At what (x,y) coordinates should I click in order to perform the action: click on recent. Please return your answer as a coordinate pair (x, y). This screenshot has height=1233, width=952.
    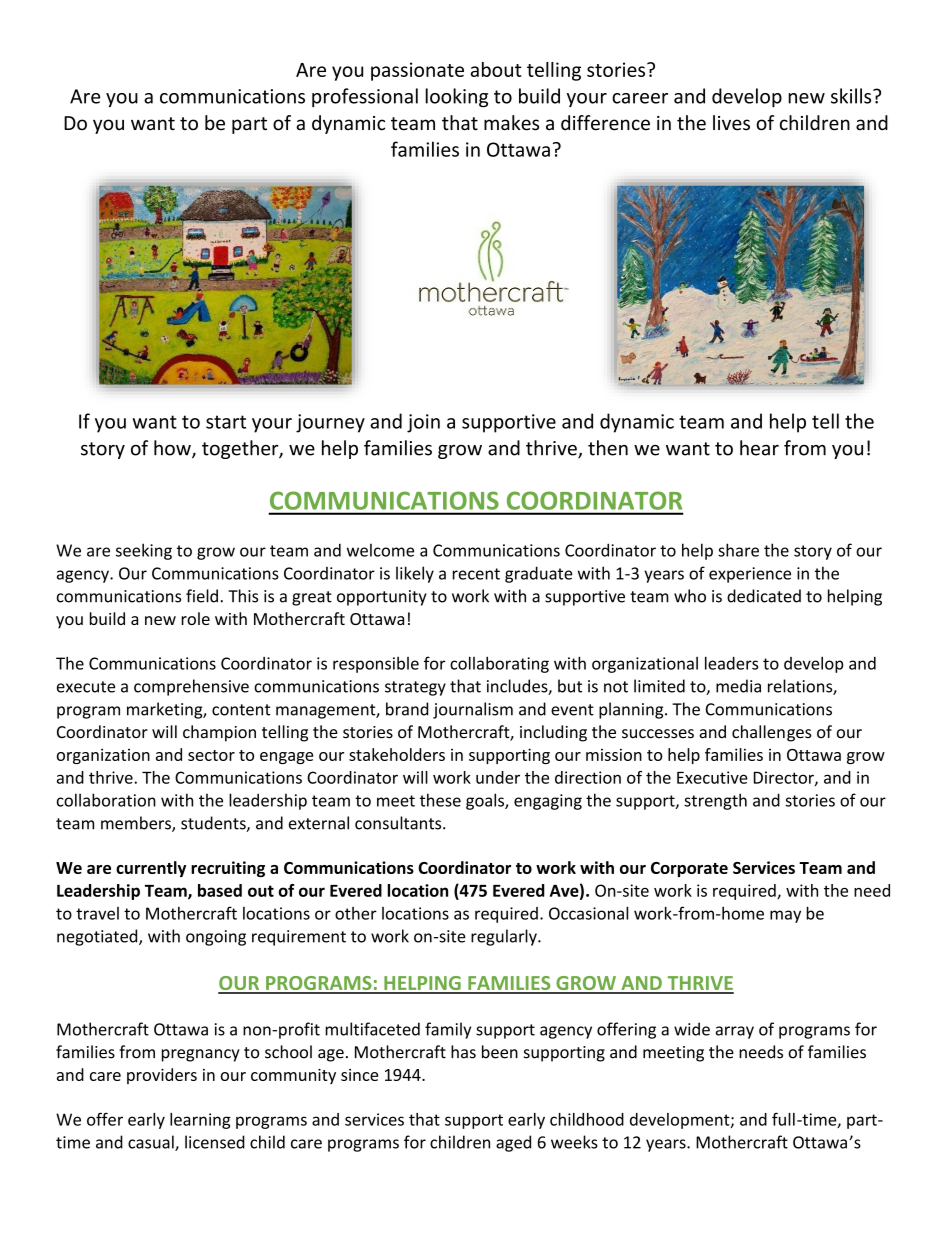
    Looking at the image, I should click on (476, 574).
